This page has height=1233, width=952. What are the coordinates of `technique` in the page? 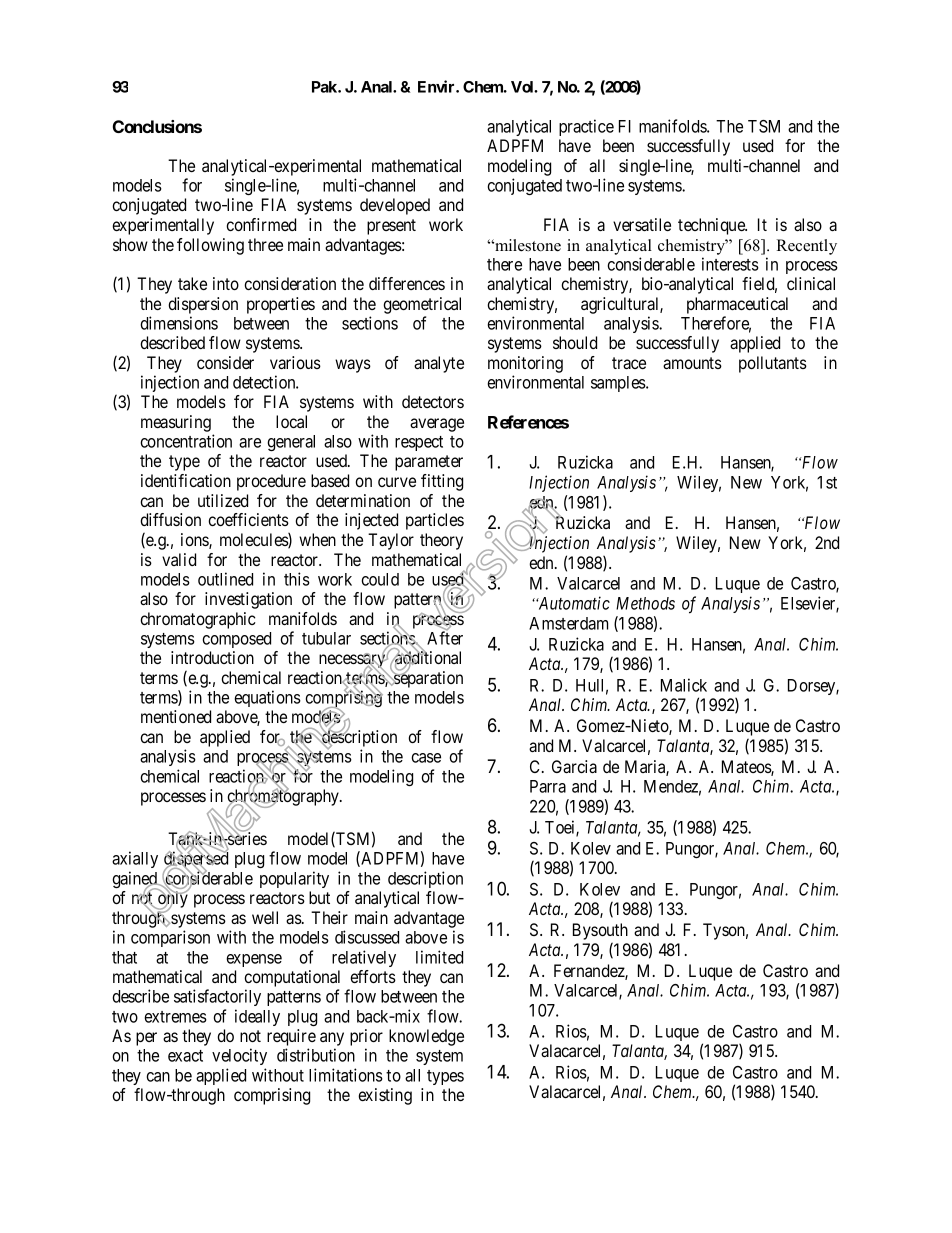 It's located at (712, 226).
